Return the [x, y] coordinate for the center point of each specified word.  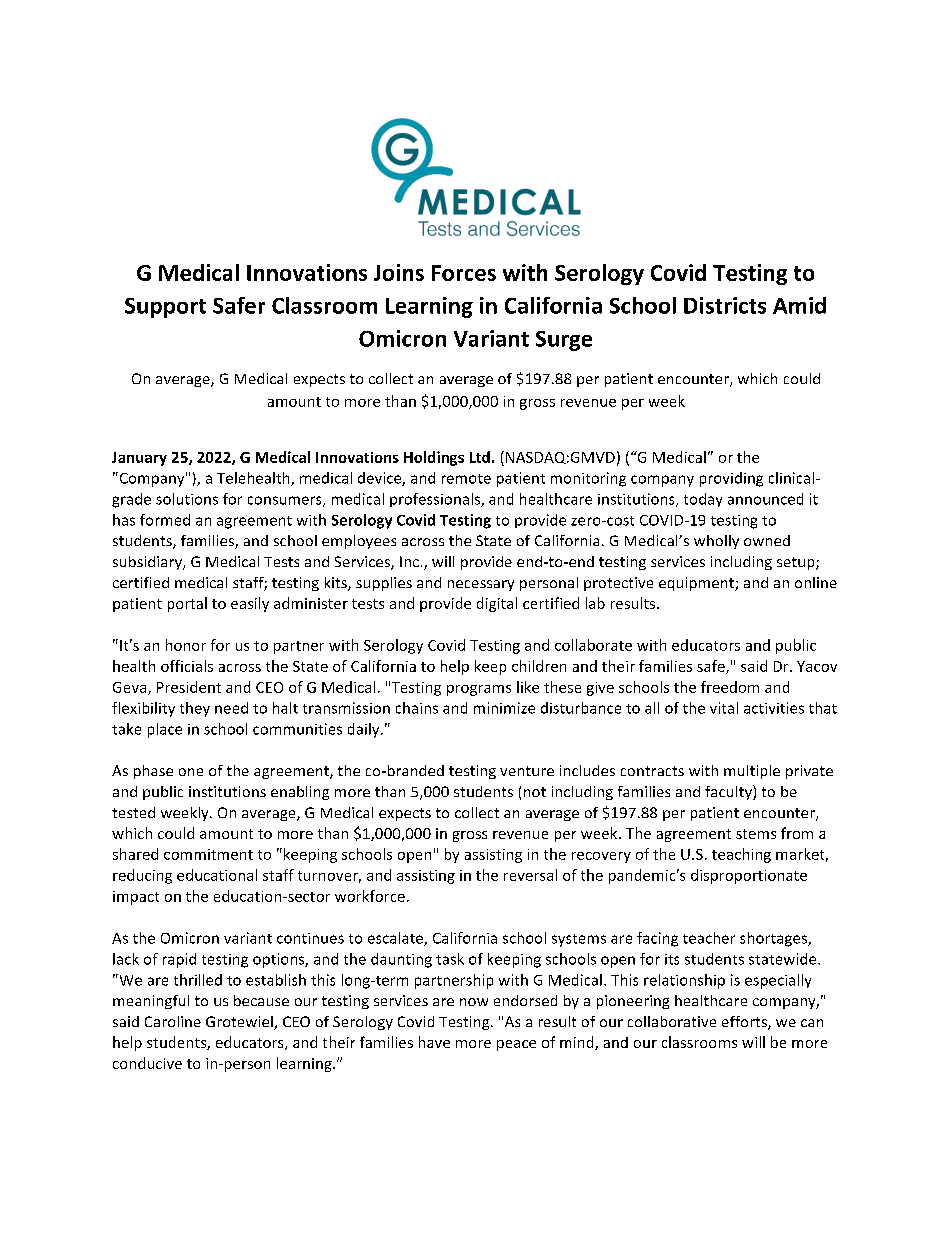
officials [187, 666]
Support [165, 308]
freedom [730, 687]
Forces [464, 273]
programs [479, 690]
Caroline [173, 1021]
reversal [530, 875]
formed [165, 520]
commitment [208, 854]
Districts [725, 305]
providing [731, 479]
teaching [741, 855]
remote [466, 479]
